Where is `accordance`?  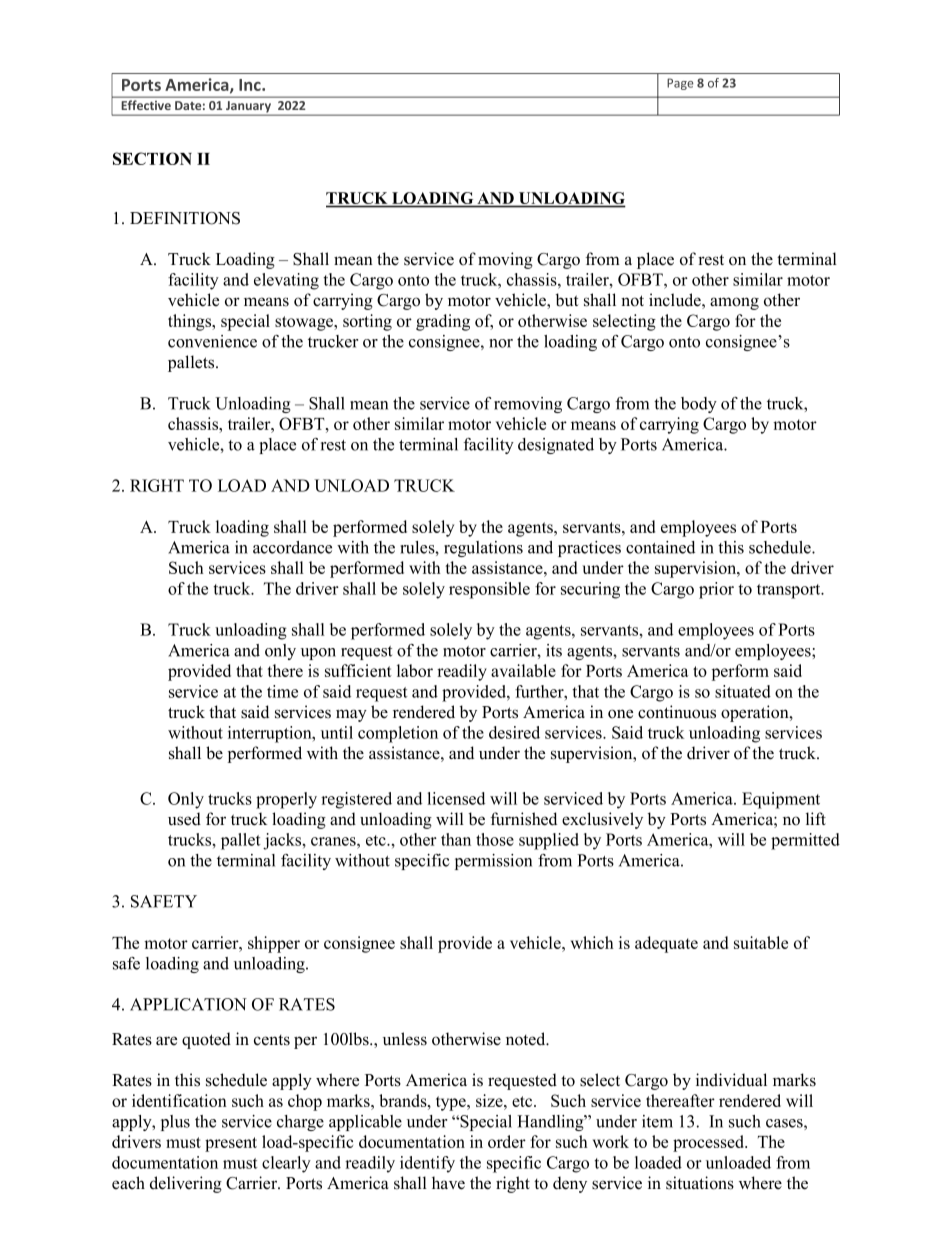 accordance is located at coordinates (292, 547).
